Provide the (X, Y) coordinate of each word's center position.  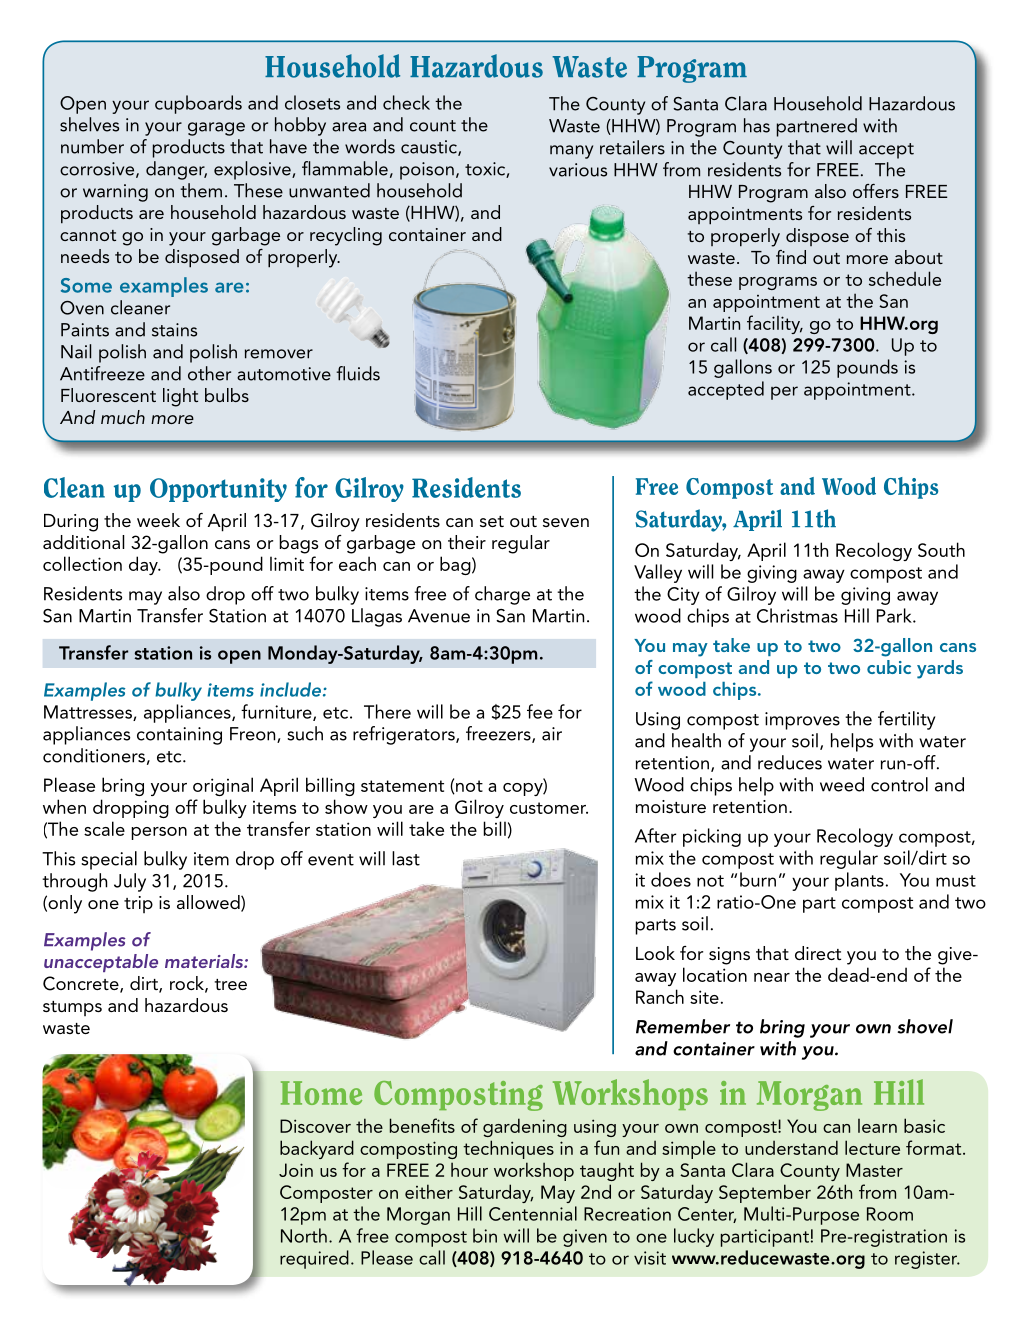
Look (655, 953)
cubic (889, 667)
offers (876, 191)
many (571, 152)
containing (179, 736)
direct (818, 953)
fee (540, 711)
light (180, 397)
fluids (358, 373)
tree (230, 984)
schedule (905, 278)
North (304, 1235)
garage (216, 129)
